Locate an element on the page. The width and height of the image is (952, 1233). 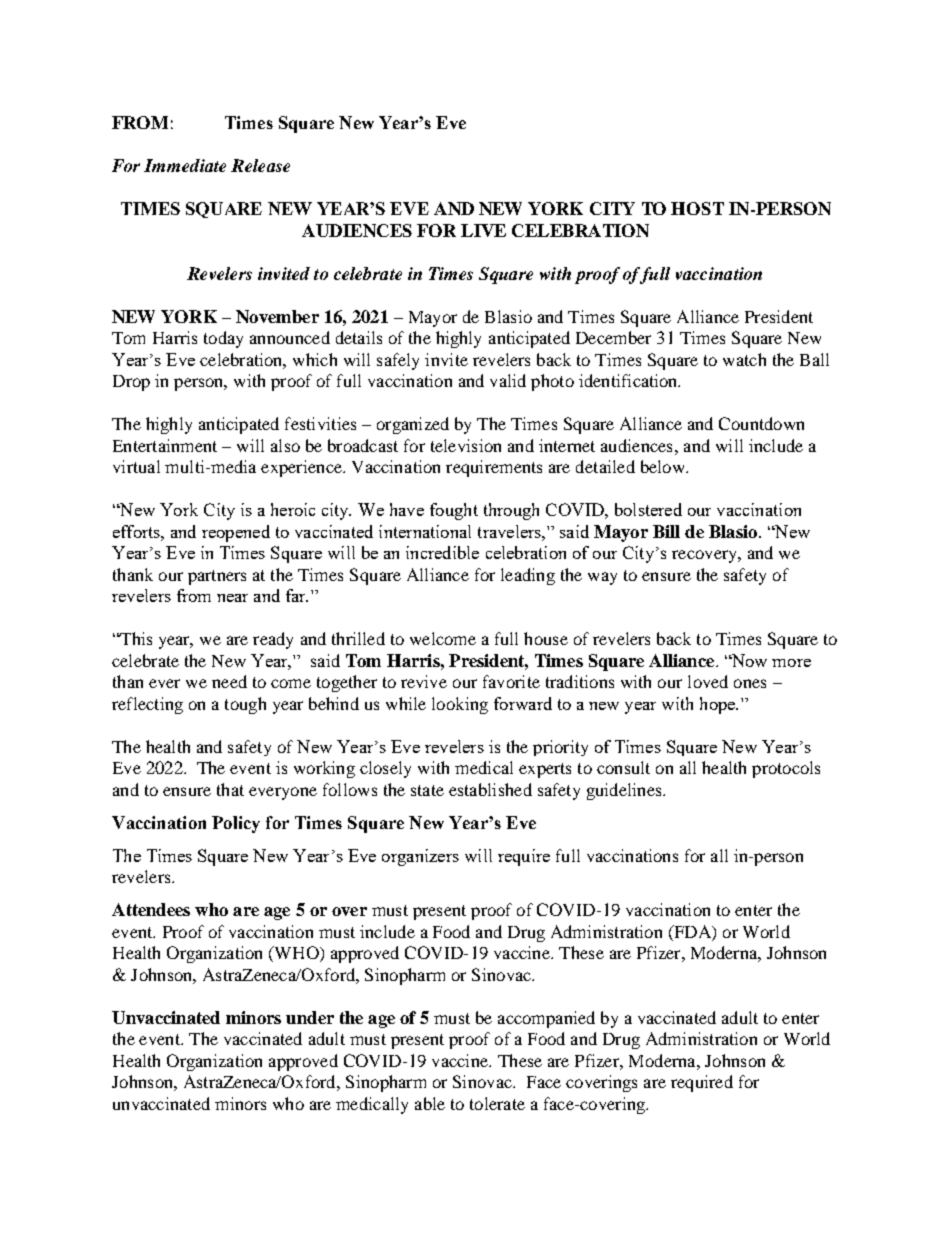
accompanied is located at coordinates (546, 1019).
